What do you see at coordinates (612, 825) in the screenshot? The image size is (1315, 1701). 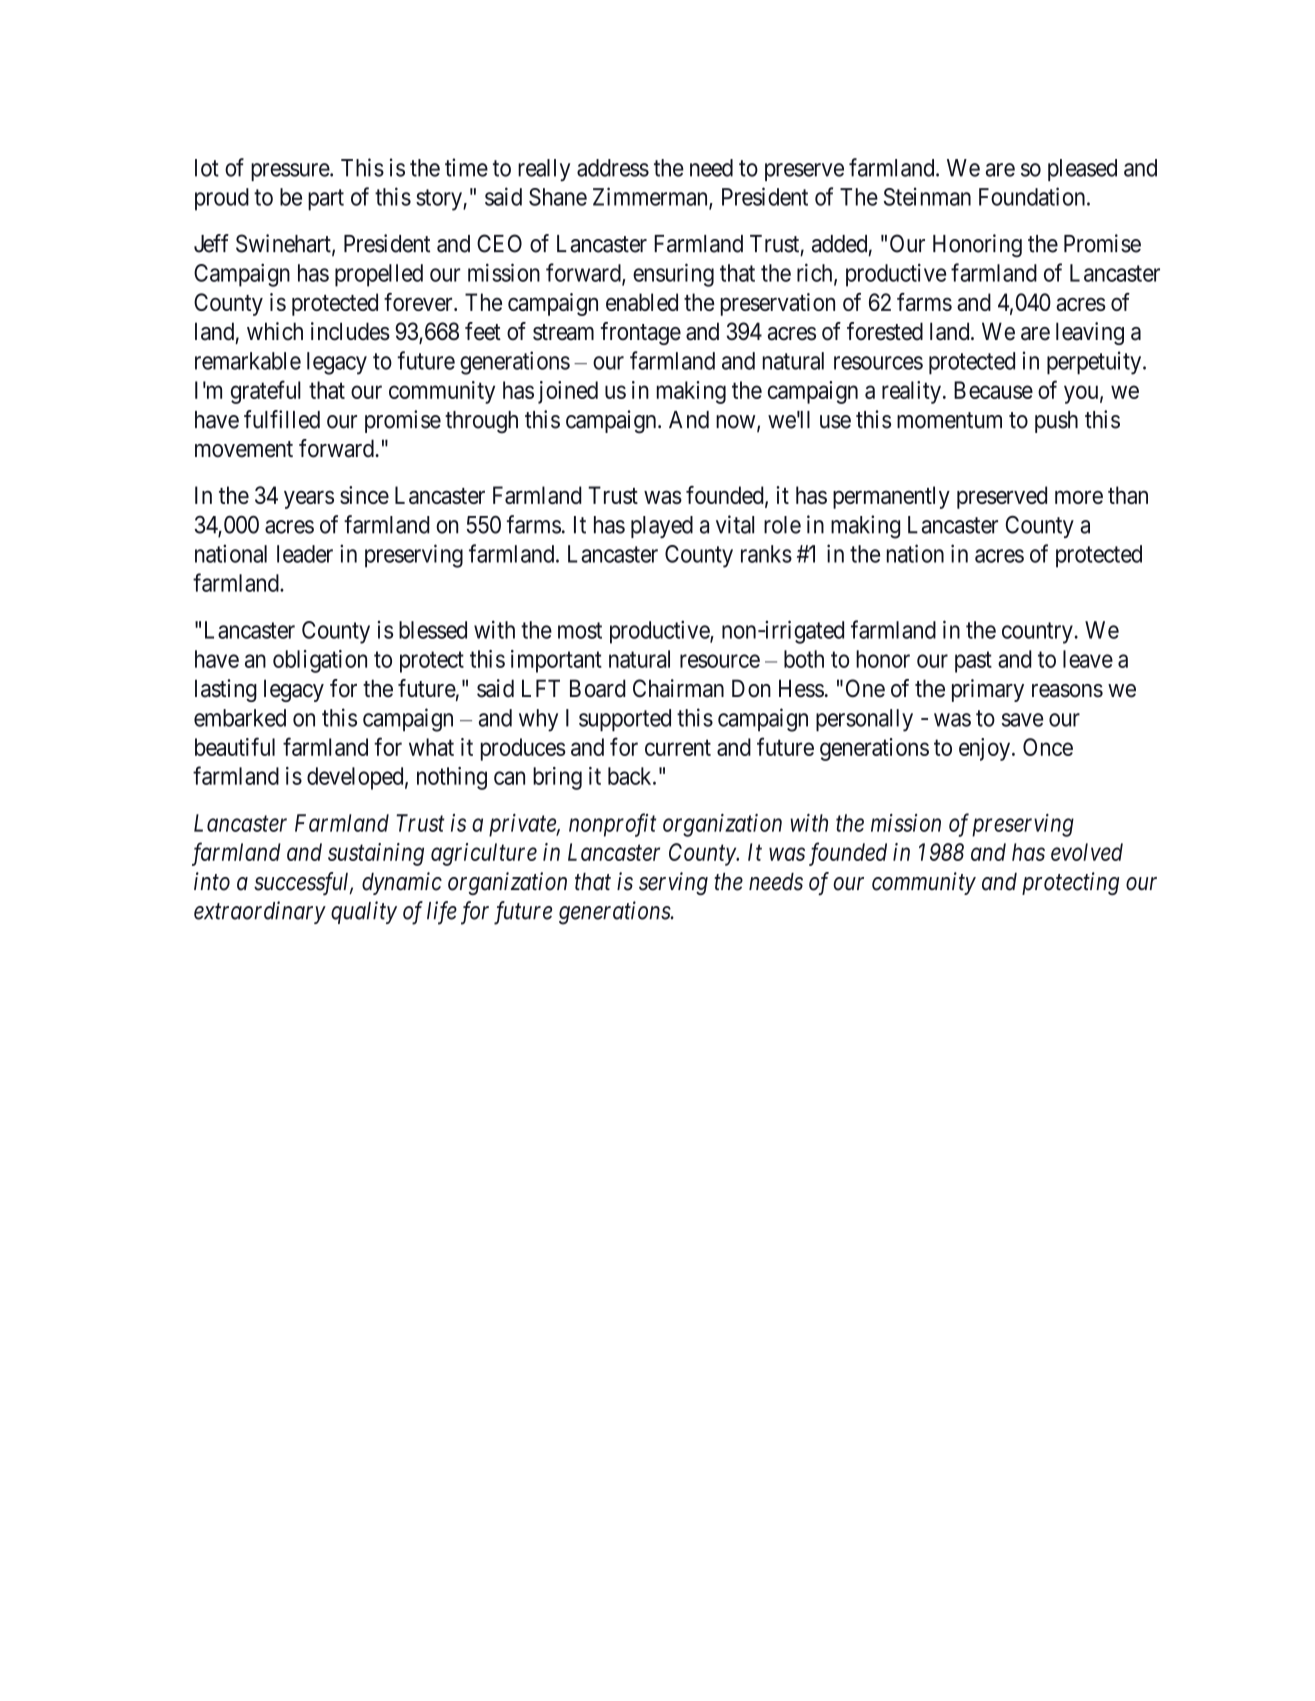 I see `nonprofit` at bounding box center [612, 825].
